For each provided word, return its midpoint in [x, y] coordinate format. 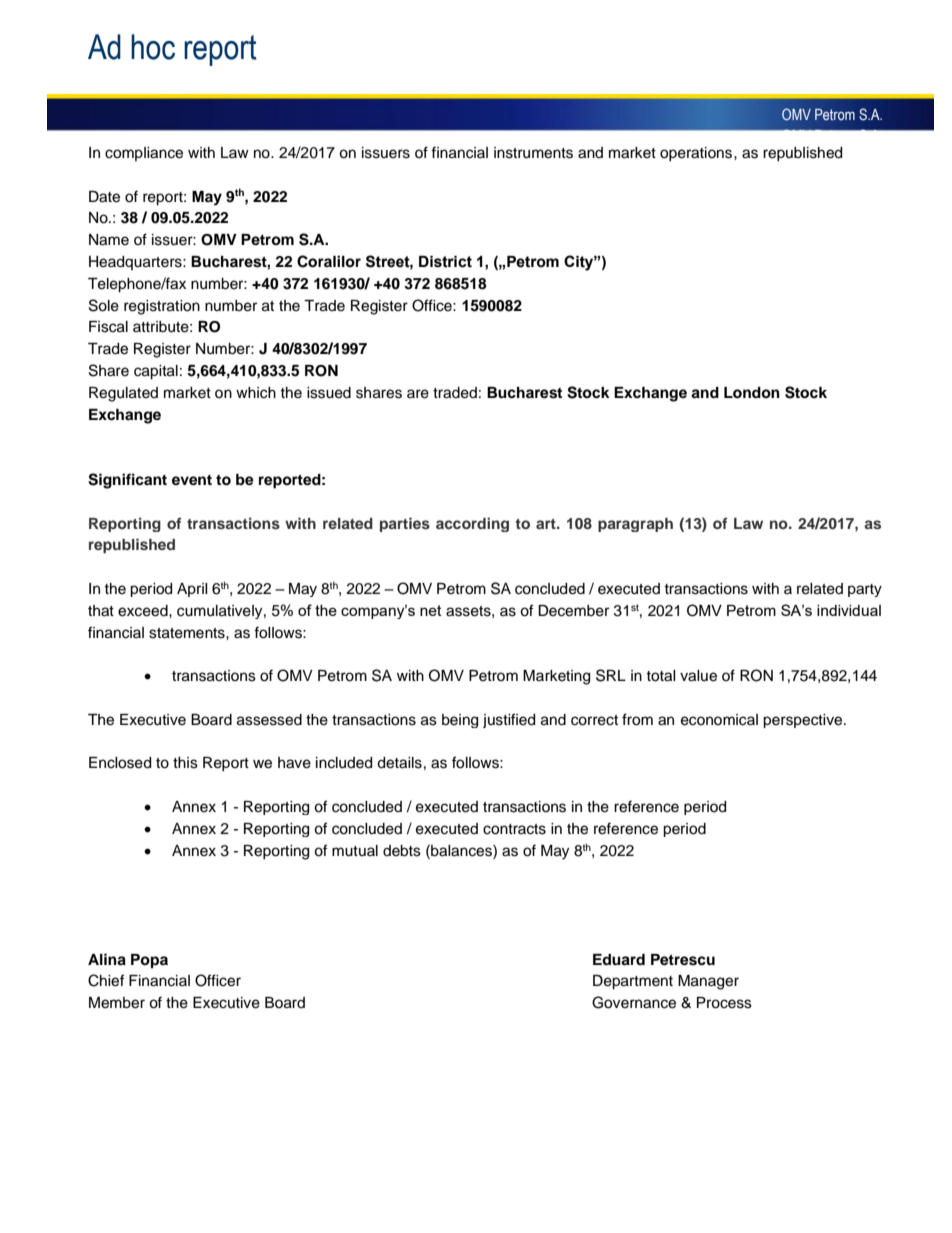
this [185, 763]
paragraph [635, 525]
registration [162, 307]
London [752, 393]
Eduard [619, 960]
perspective [804, 721]
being [460, 721]
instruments [533, 153]
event [192, 480]
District [445, 262]
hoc [153, 47]
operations [697, 154]
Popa [149, 961]
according [472, 524]
